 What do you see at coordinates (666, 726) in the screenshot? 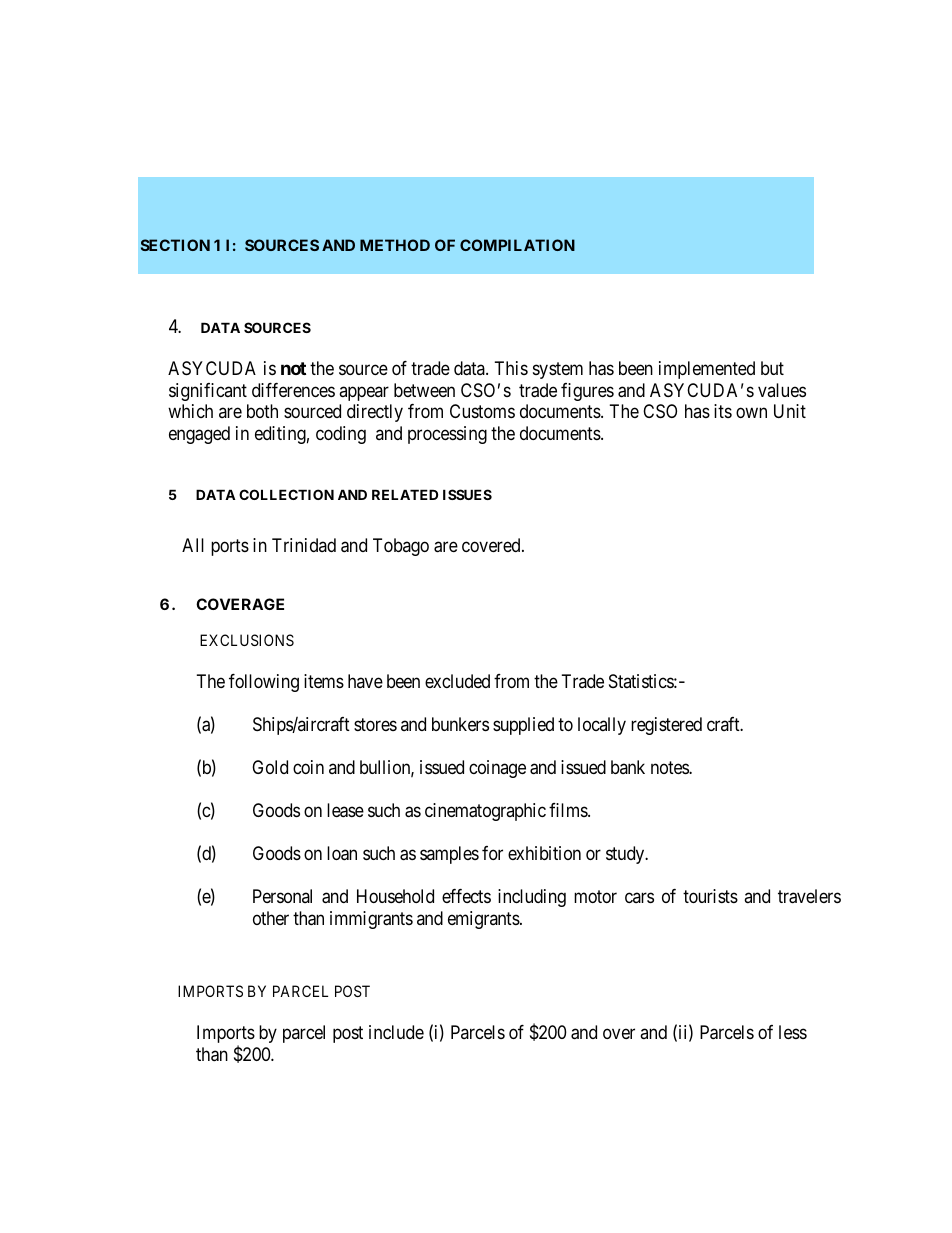
I see `registered` at bounding box center [666, 726].
